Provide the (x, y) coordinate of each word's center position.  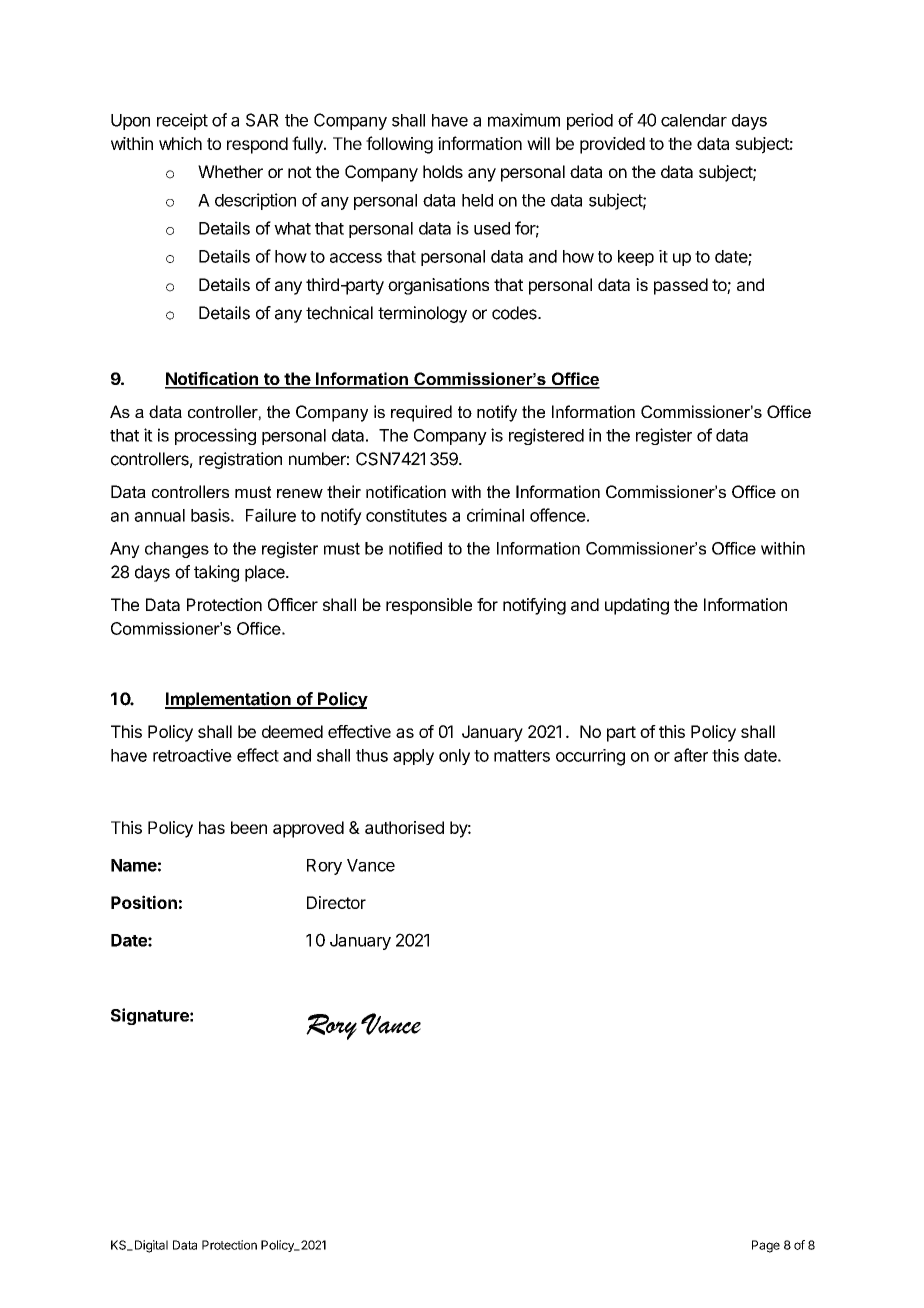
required (421, 413)
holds (443, 171)
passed (681, 286)
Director (336, 902)
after (691, 755)
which (180, 143)
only (454, 757)
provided (612, 145)
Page (766, 1246)
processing (215, 436)
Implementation (229, 700)
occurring (590, 757)
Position (144, 902)
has (212, 827)
